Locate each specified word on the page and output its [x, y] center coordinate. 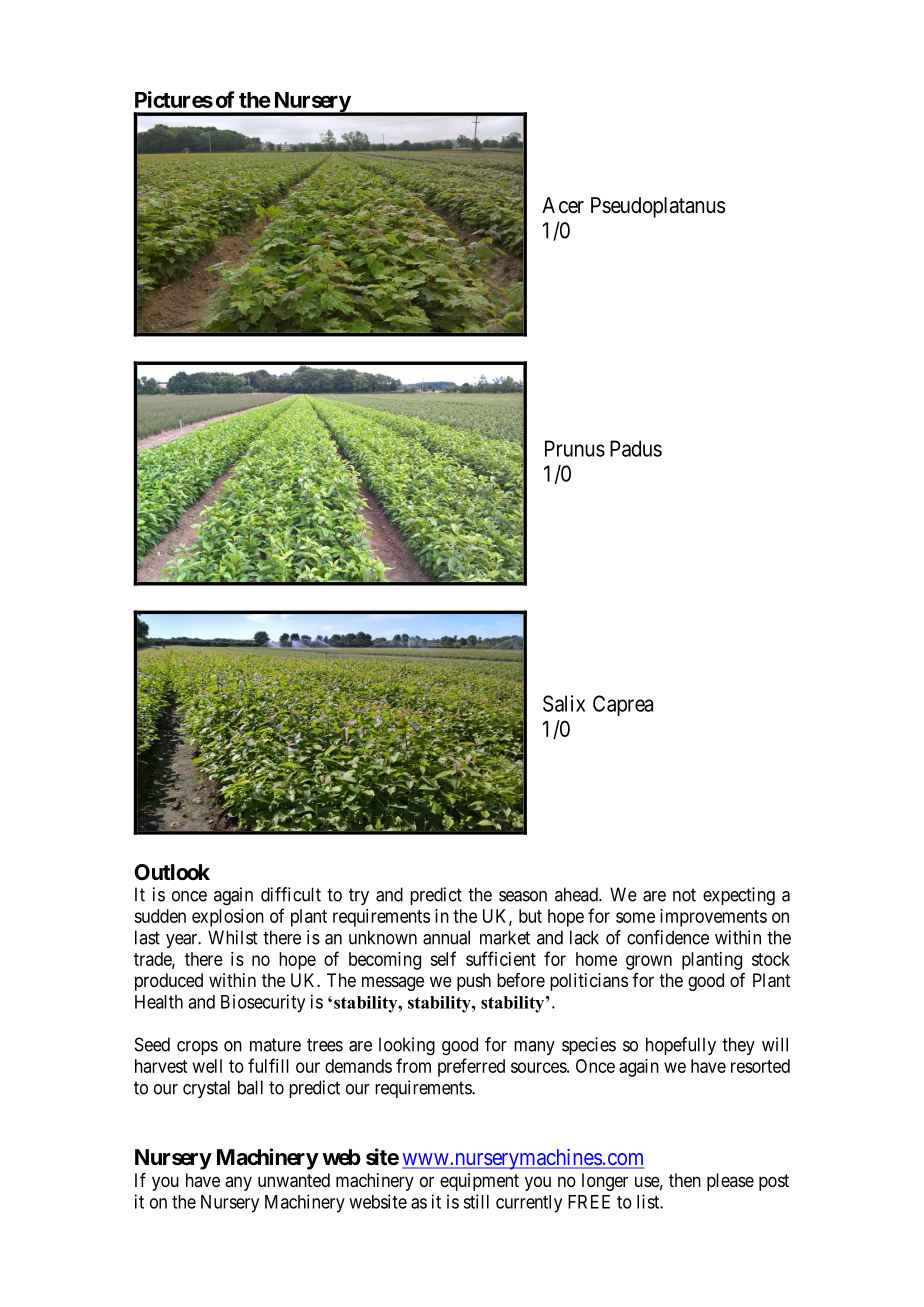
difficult [291, 894]
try [359, 896]
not [684, 895]
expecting [739, 896]
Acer [563, 205]
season [523, 896]
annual [446, 937]
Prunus [575, 448]
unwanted [294, 1180]
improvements [713, 918]
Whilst [232, 937]
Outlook [172, 872]
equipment [479, 1182]
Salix [564, 703]
